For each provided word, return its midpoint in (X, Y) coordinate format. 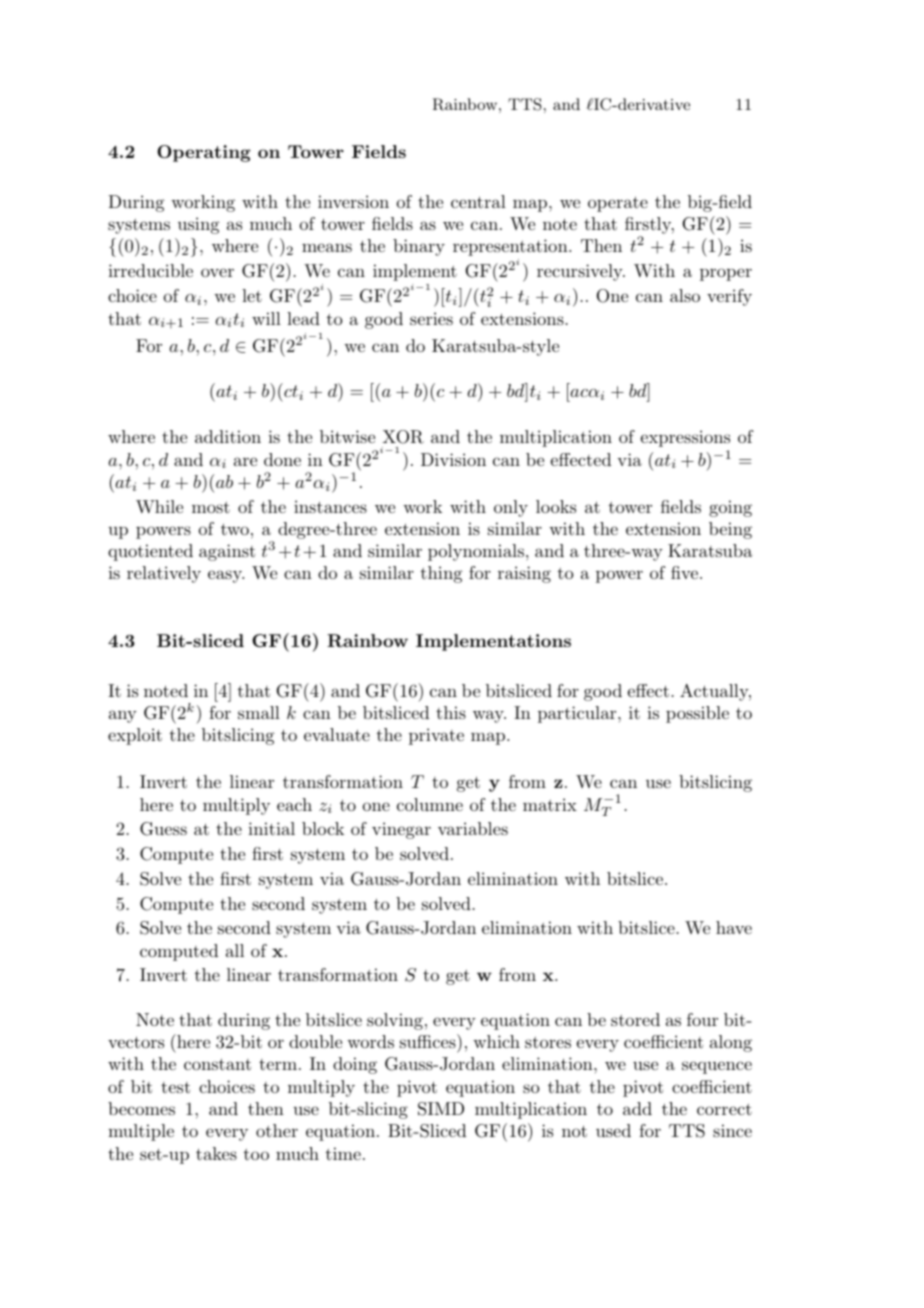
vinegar (401, 830)
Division (453, 459)
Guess (163, 829)
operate (618, 204)
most (211, 507)
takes (216, 1153)
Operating (204, 153)
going (730, 508)
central (478, 201)
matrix (550, 804)
